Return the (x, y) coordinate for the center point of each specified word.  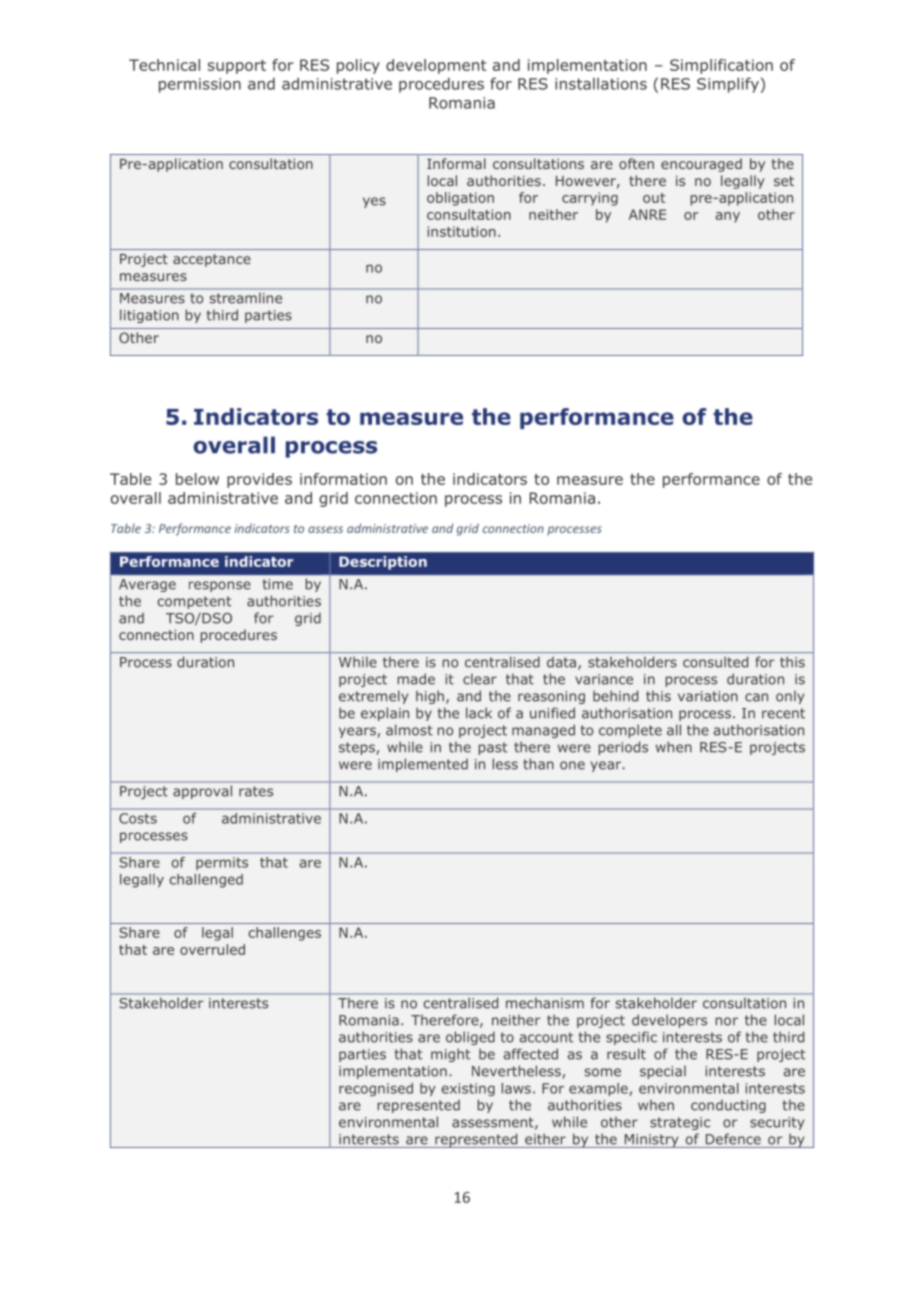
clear (480, 679)
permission (200, 85)
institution (461, 231)
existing (468, 1089)
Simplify (729, 85)
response (220, 586)
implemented (423, 765)
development (436, 66)
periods (623, 748)
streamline (246, 298)
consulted (715, 662)
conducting (728, 1106)
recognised (376, 1089)
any (727, 217)
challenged (206, 881)
